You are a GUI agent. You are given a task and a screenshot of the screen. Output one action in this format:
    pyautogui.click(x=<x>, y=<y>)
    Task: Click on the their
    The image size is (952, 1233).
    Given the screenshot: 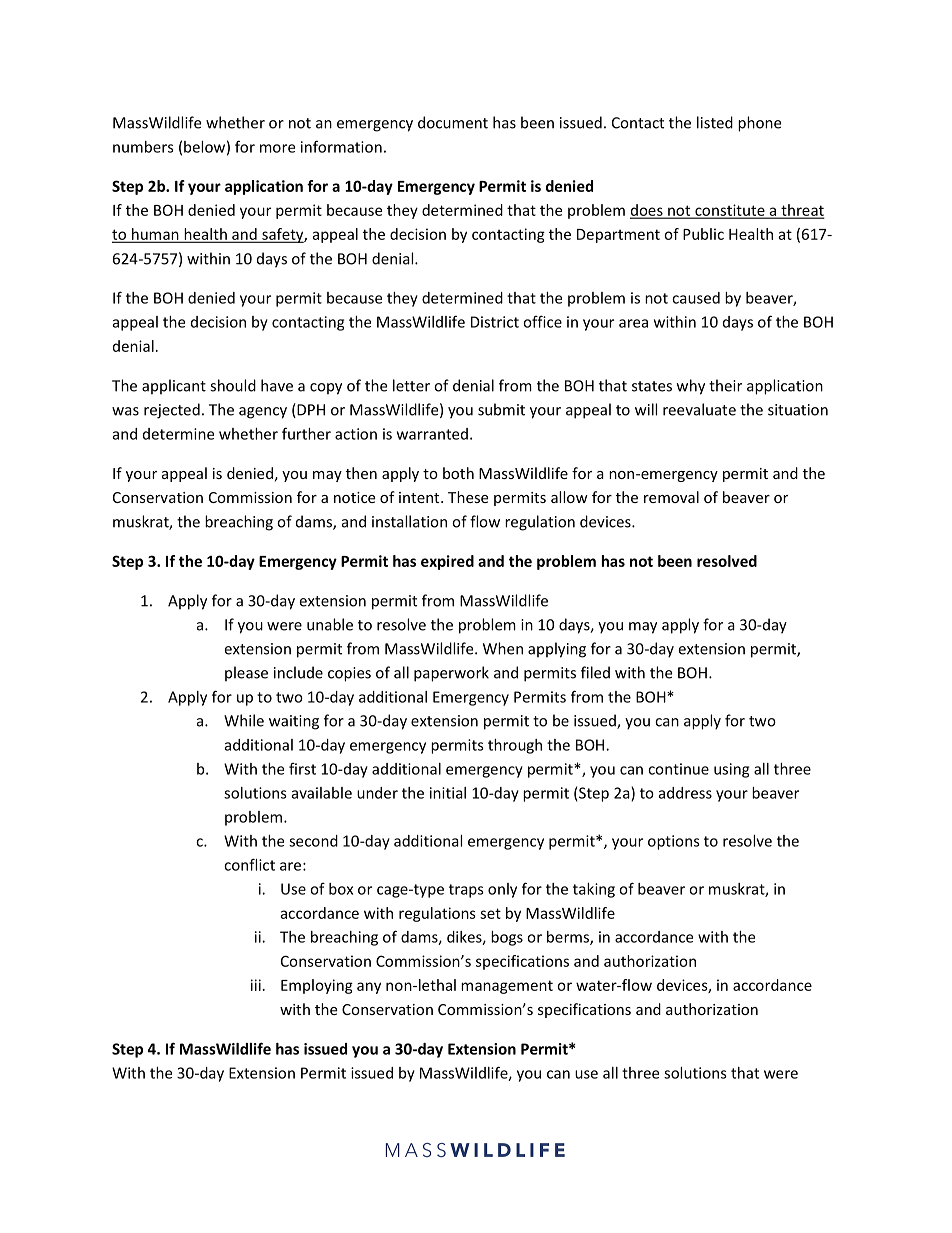 What is the action you would take?
    pyautogui.click(x=725, y=385)
